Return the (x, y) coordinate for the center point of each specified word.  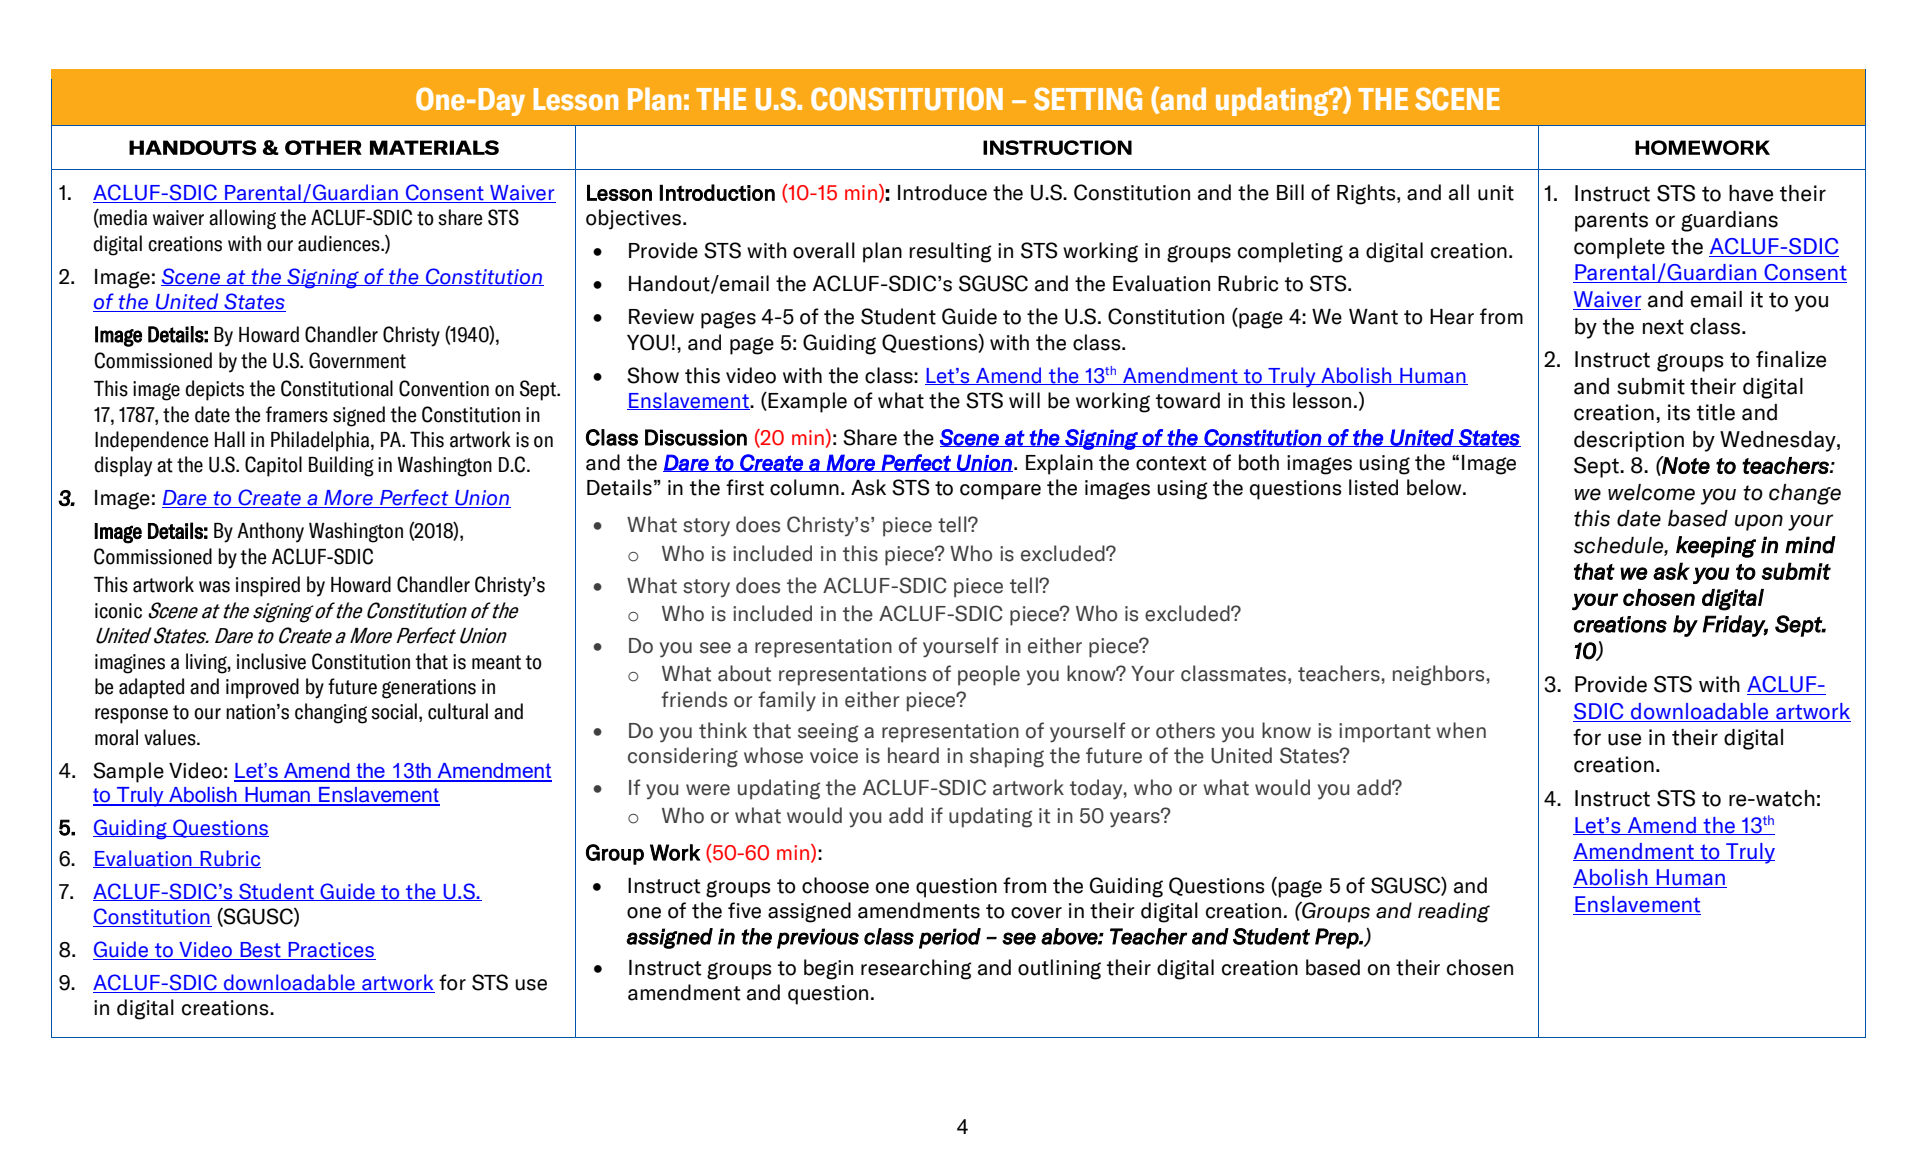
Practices (331, 951)
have (1751, 193)
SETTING (1088, 99)
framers (297, 414)
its (1679, 412)
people (989, 675)
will (1024, 400)
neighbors (1440, 675)
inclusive (271, 661)
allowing (242, 219)
